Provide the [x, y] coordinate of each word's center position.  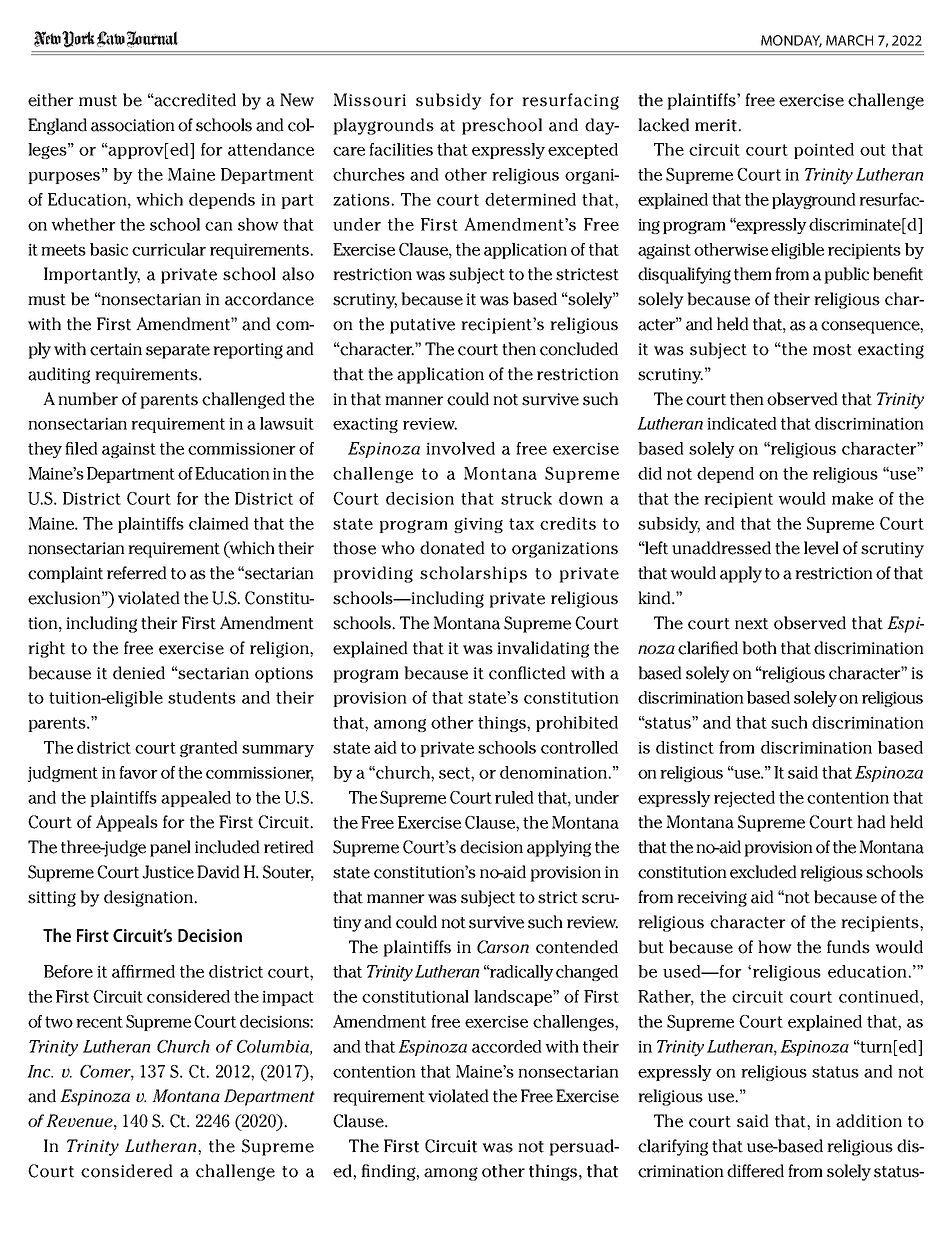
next [751, 624]
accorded [507, 1046]
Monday [791, 41]
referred [137, 573]
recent [99, 1022]
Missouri [369, 100]
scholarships [473, 574]
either [51, 100]
